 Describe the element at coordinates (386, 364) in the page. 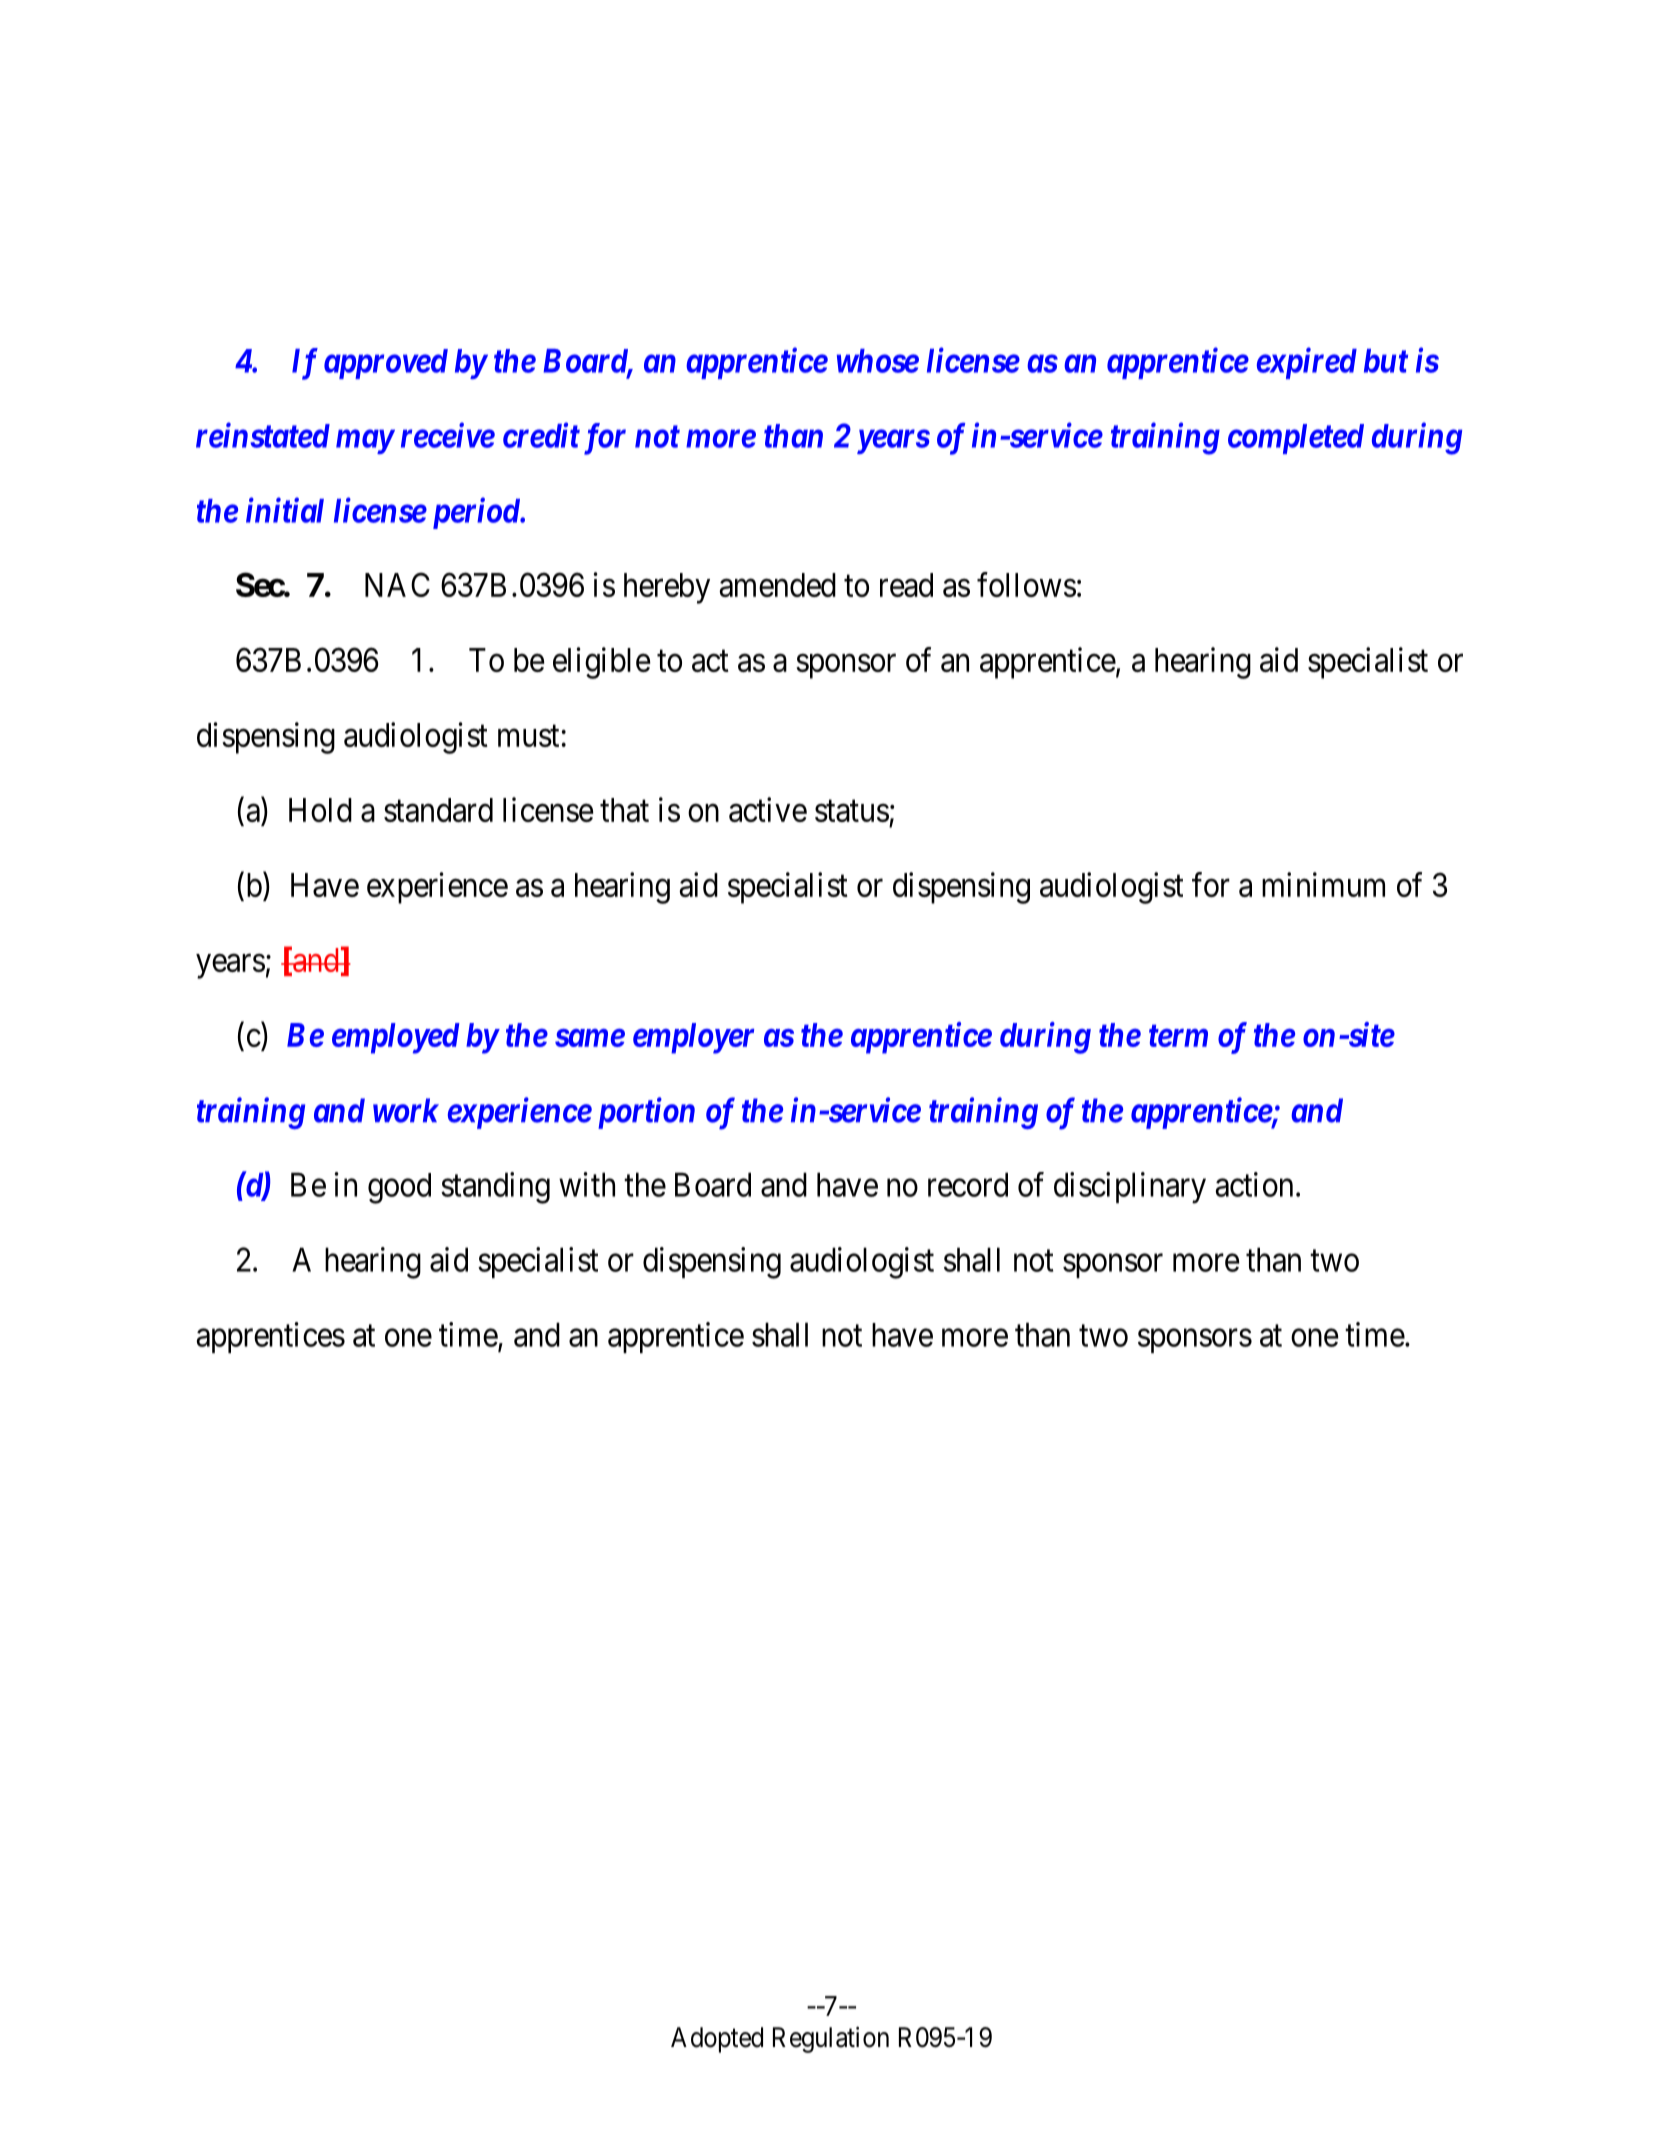

I see `approved` at that location.
